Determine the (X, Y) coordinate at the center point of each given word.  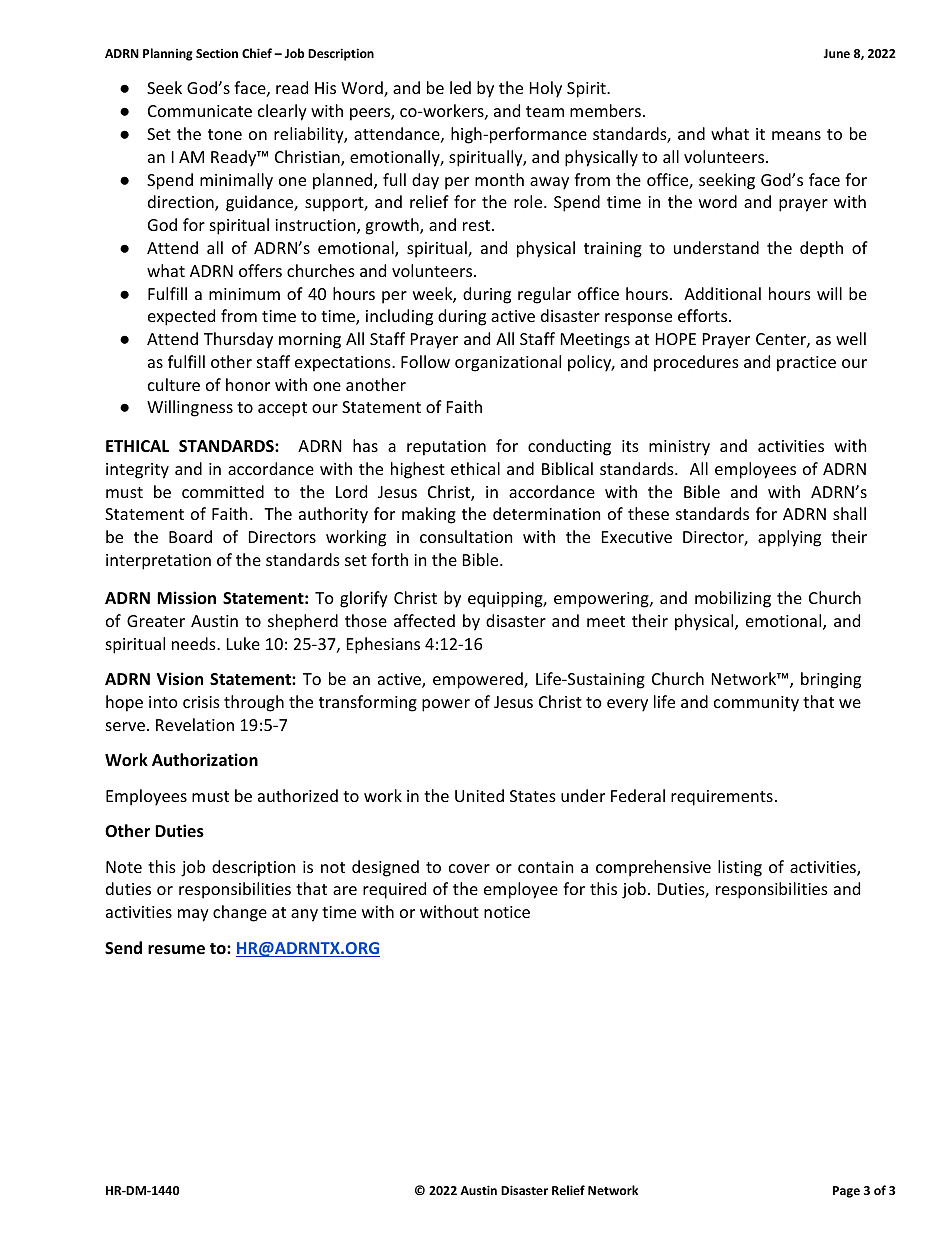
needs (195, 643)
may (193, 915)
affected (424, 620)
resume (176, 950)
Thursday (238, 340)
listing (740, 868)
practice (806, 364)
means (796, 135)
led (460, 87)
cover (469, 868)
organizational (508, 363)
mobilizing (733, 599)
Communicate (200, 111)
